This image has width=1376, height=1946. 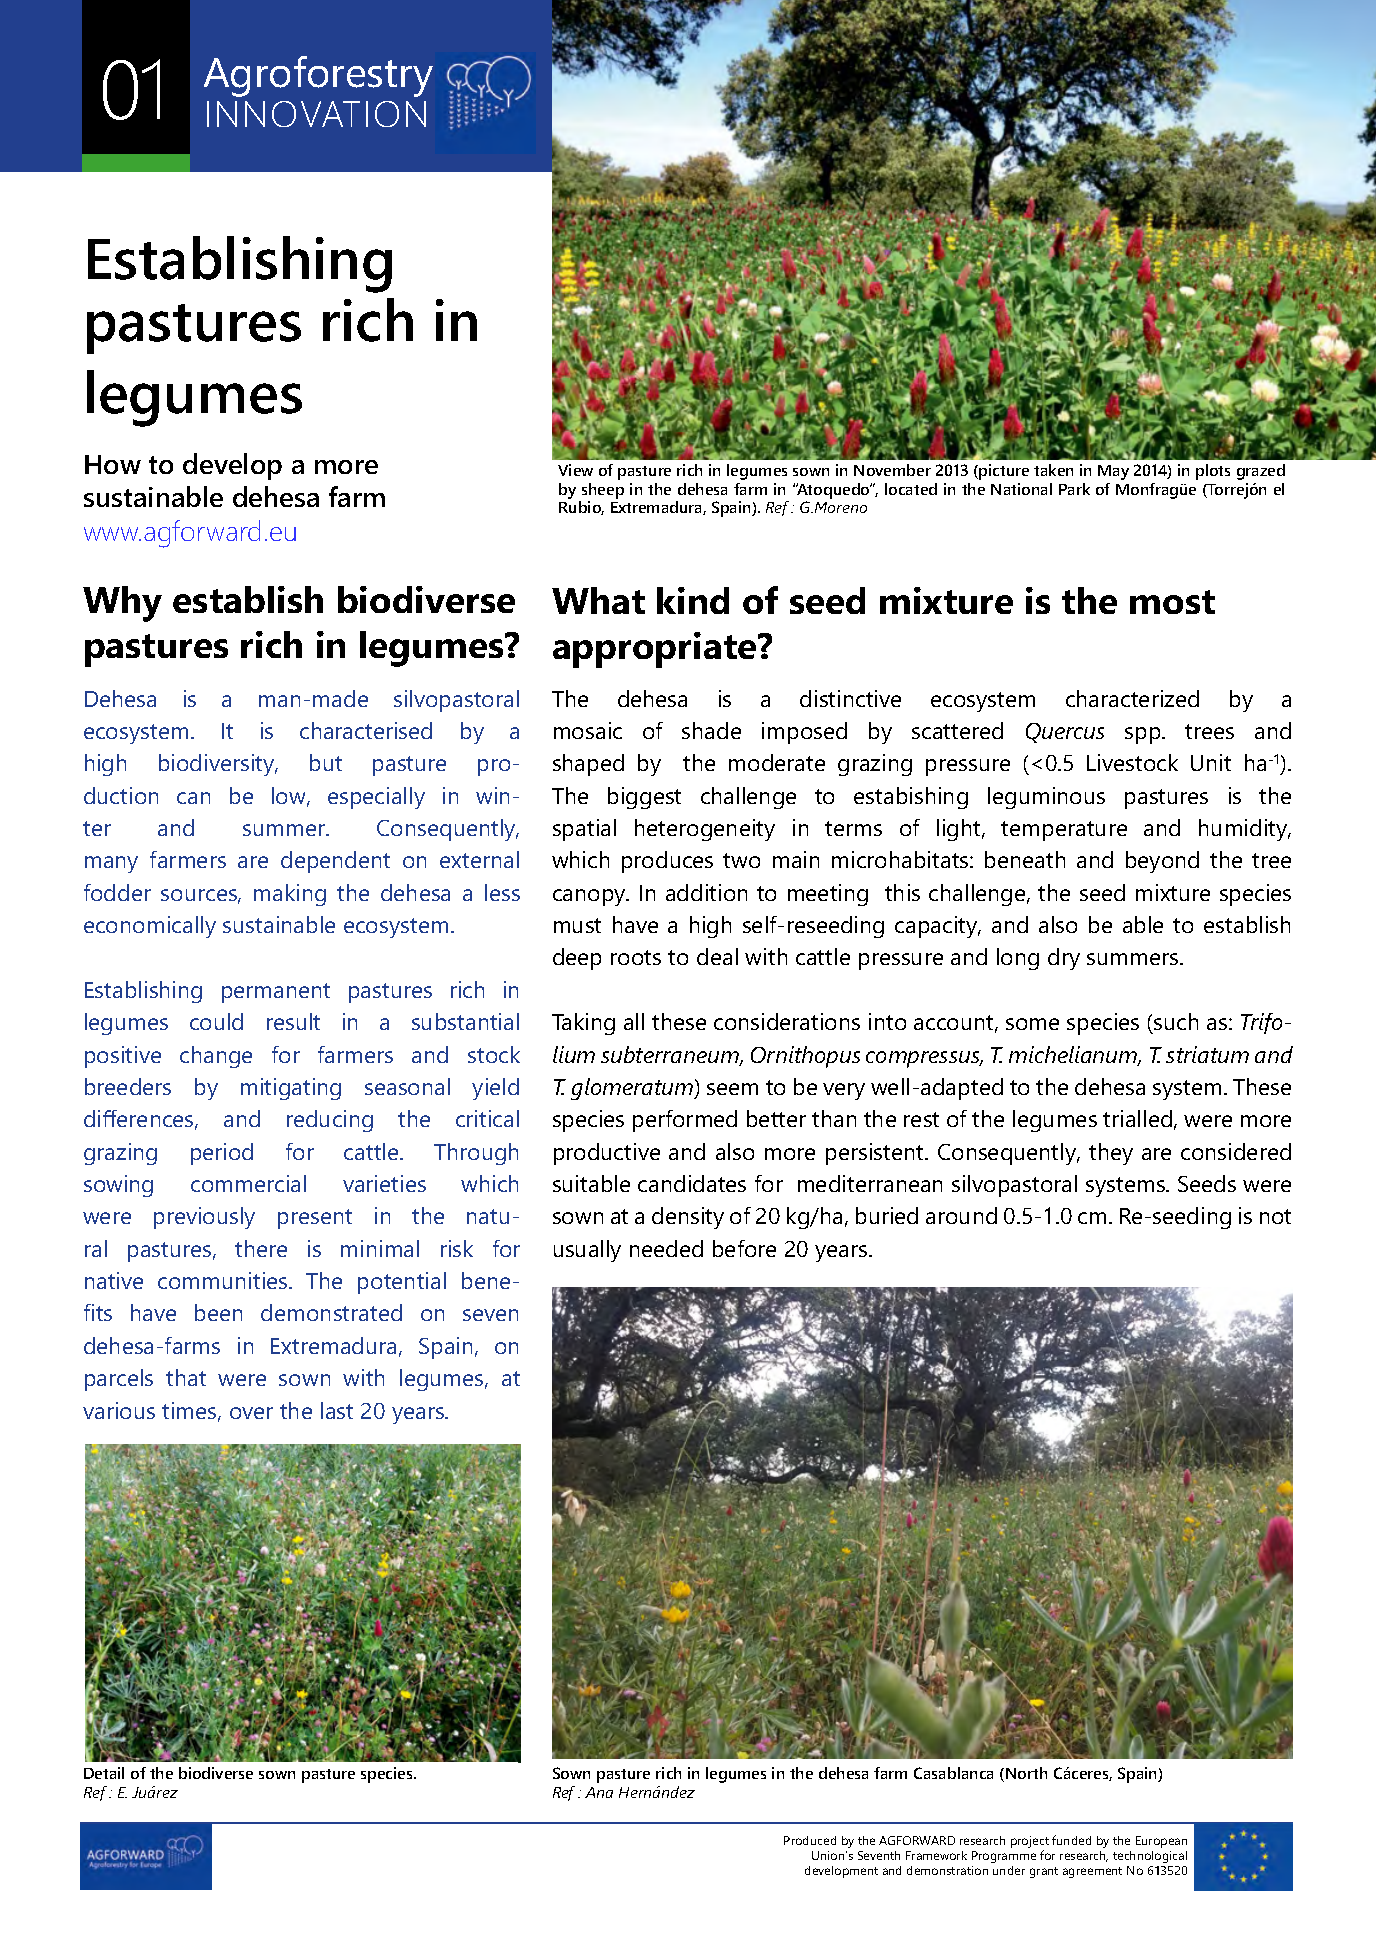 I want to click on sheep, so click(x=602, y=492).
